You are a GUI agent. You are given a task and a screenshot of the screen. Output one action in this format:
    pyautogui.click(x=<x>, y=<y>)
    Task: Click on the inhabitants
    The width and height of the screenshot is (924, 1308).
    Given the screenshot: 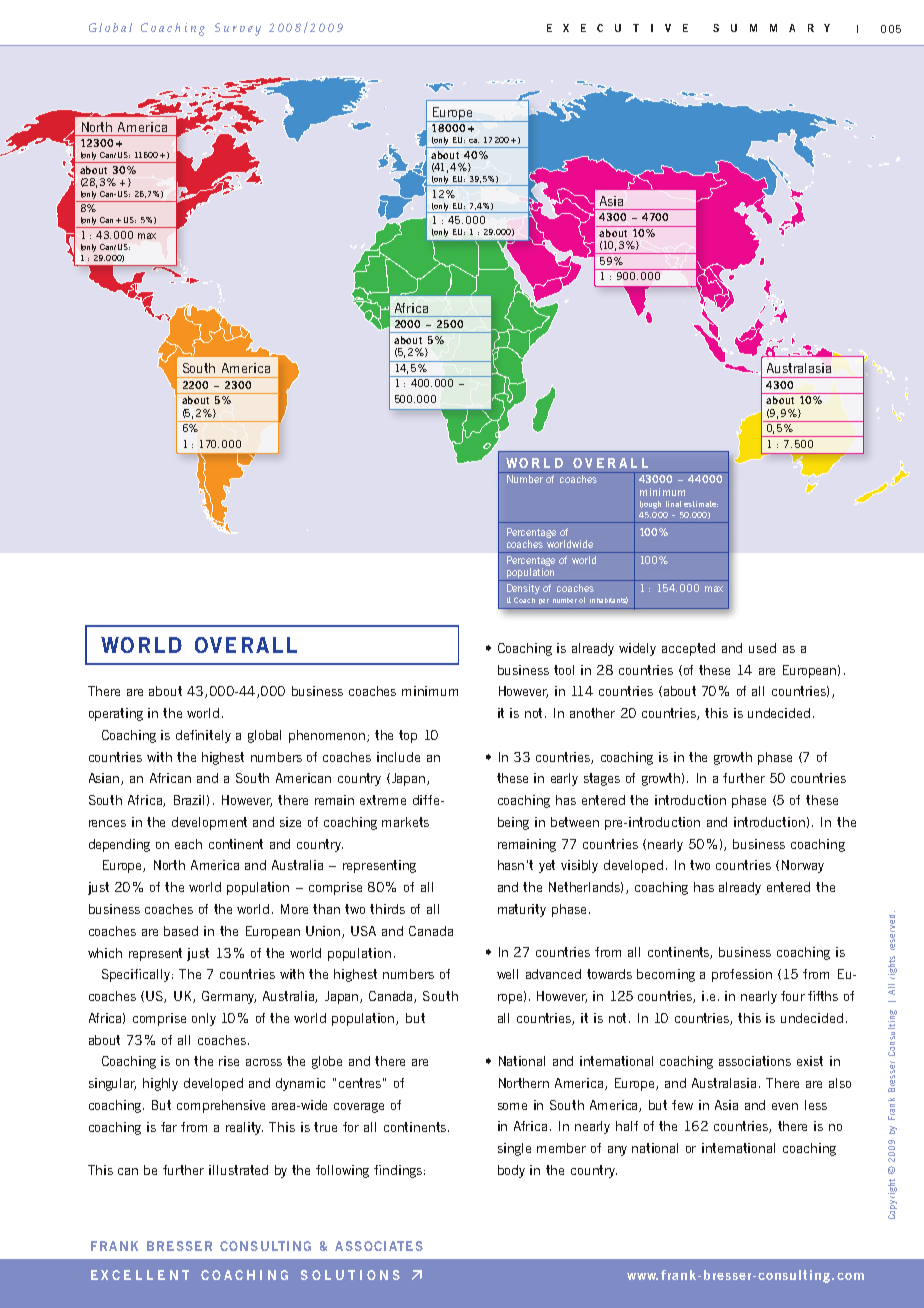 What is the action you would take?
    pyautogui.click(x=609, y=600)
